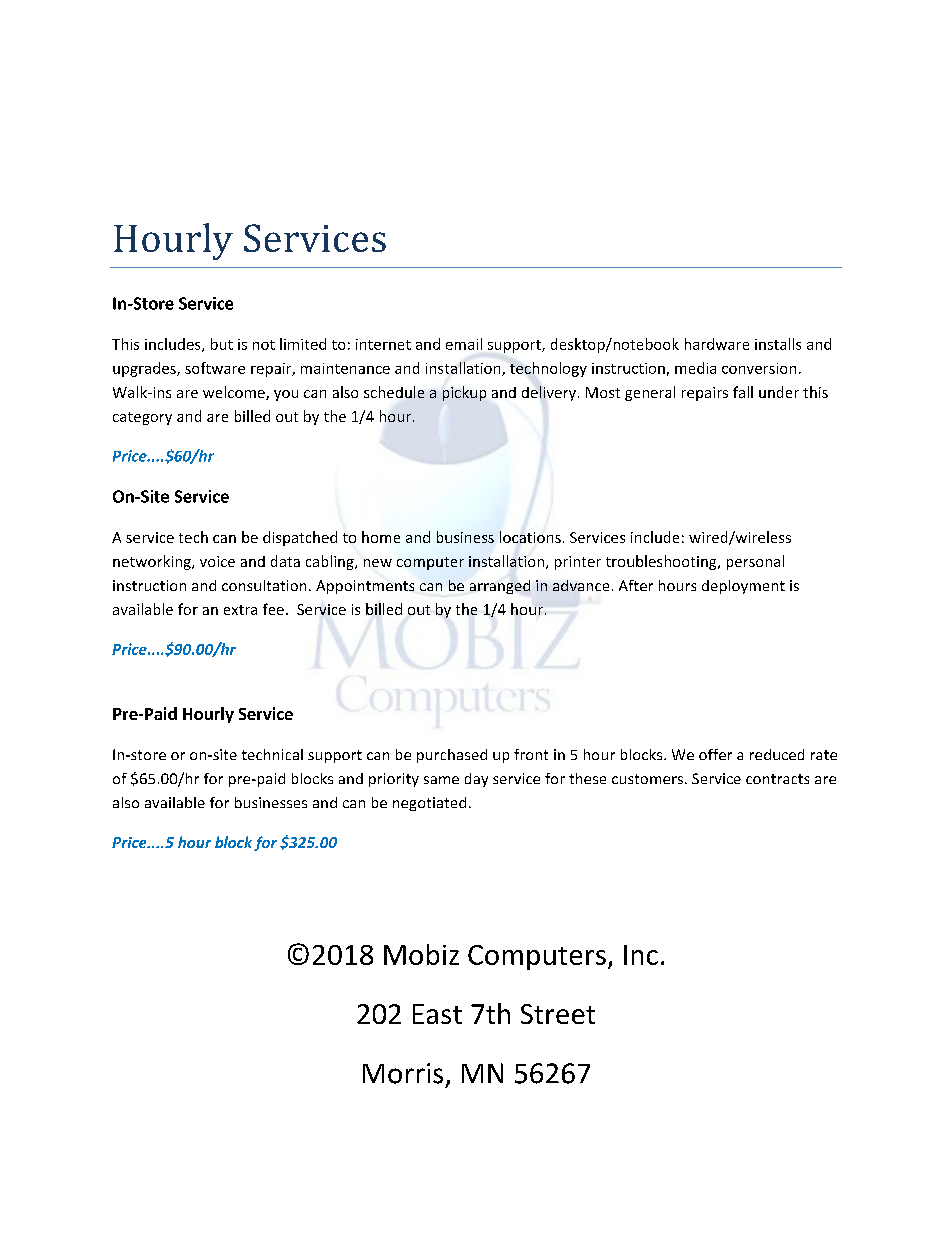  What do you see at coordinates (240, 610) in the screenshot?
I see `extra` at bounding box center [240, 610].
